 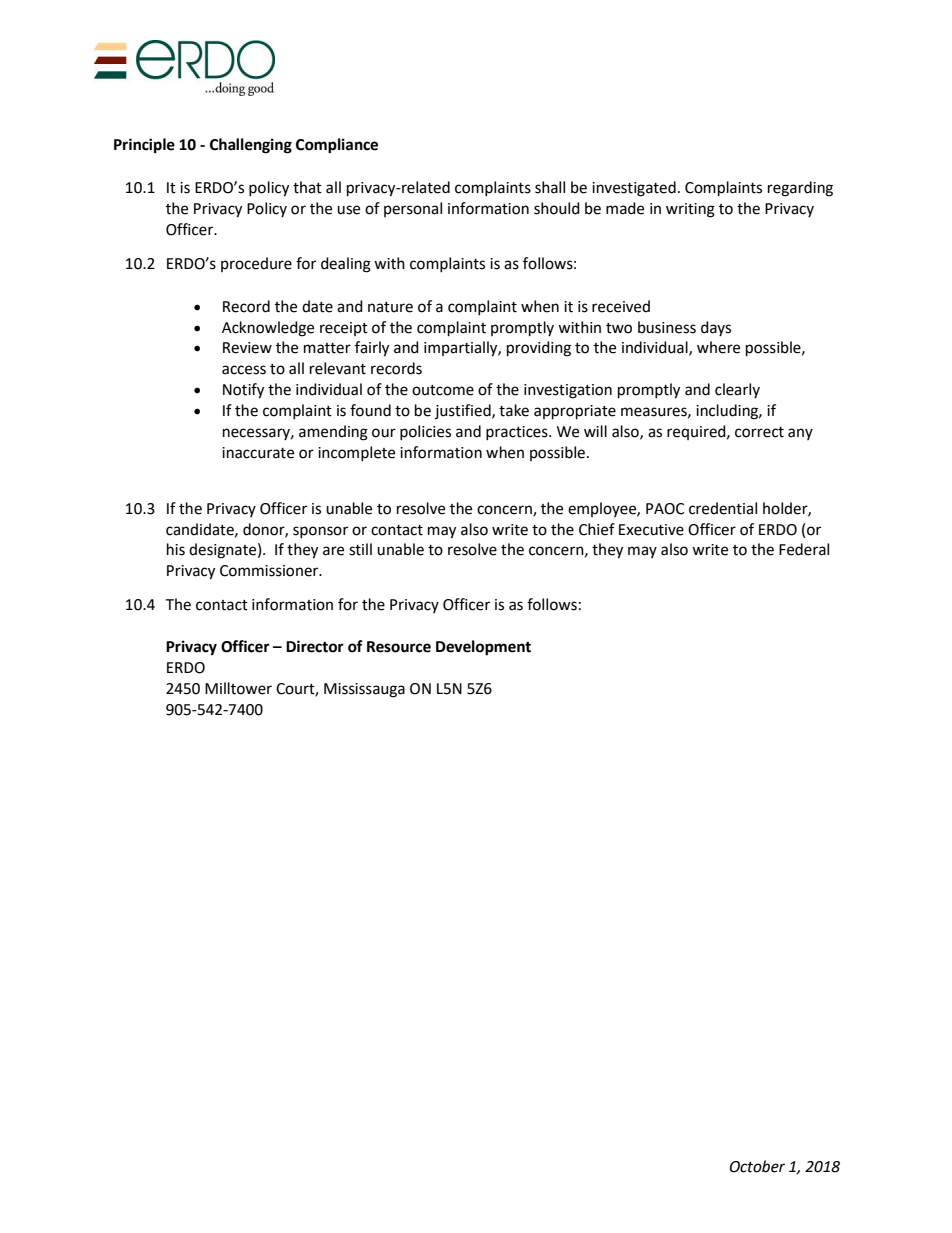 What do you see at coordinates (251, 146) in the page?
I see `Challenging` at bounding box center [251, 146].
